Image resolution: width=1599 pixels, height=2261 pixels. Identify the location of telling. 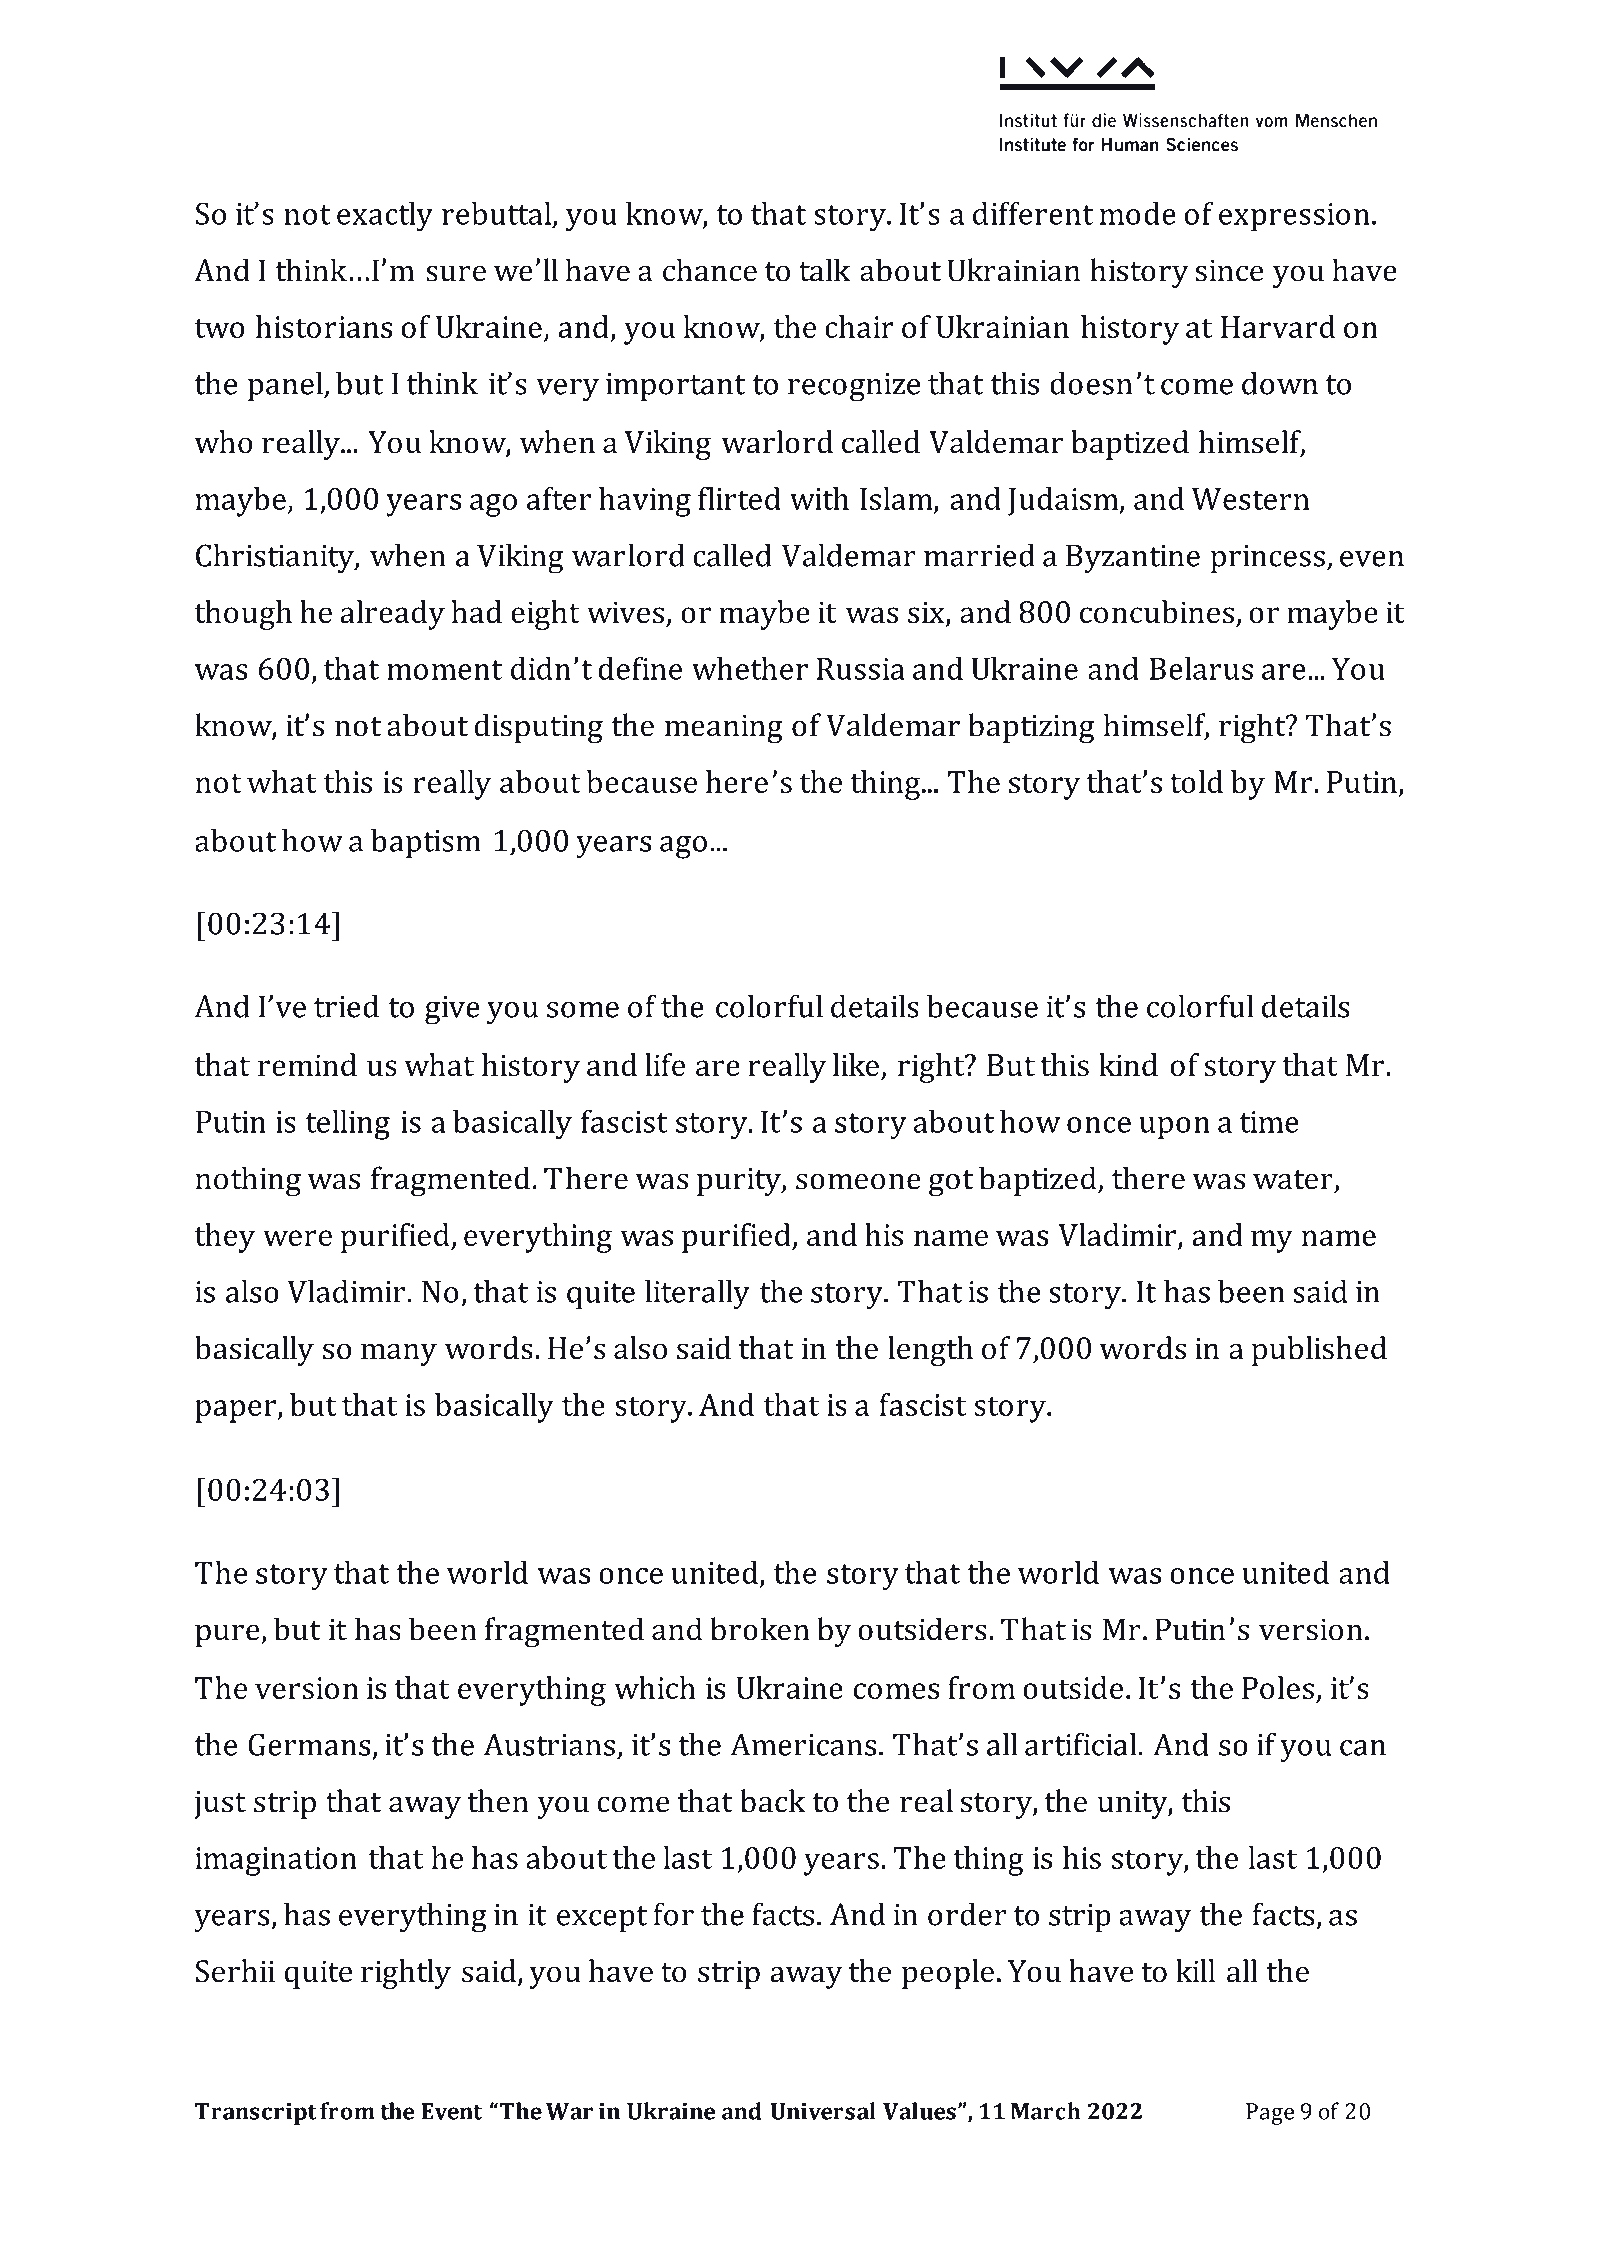
(348, 1125).
